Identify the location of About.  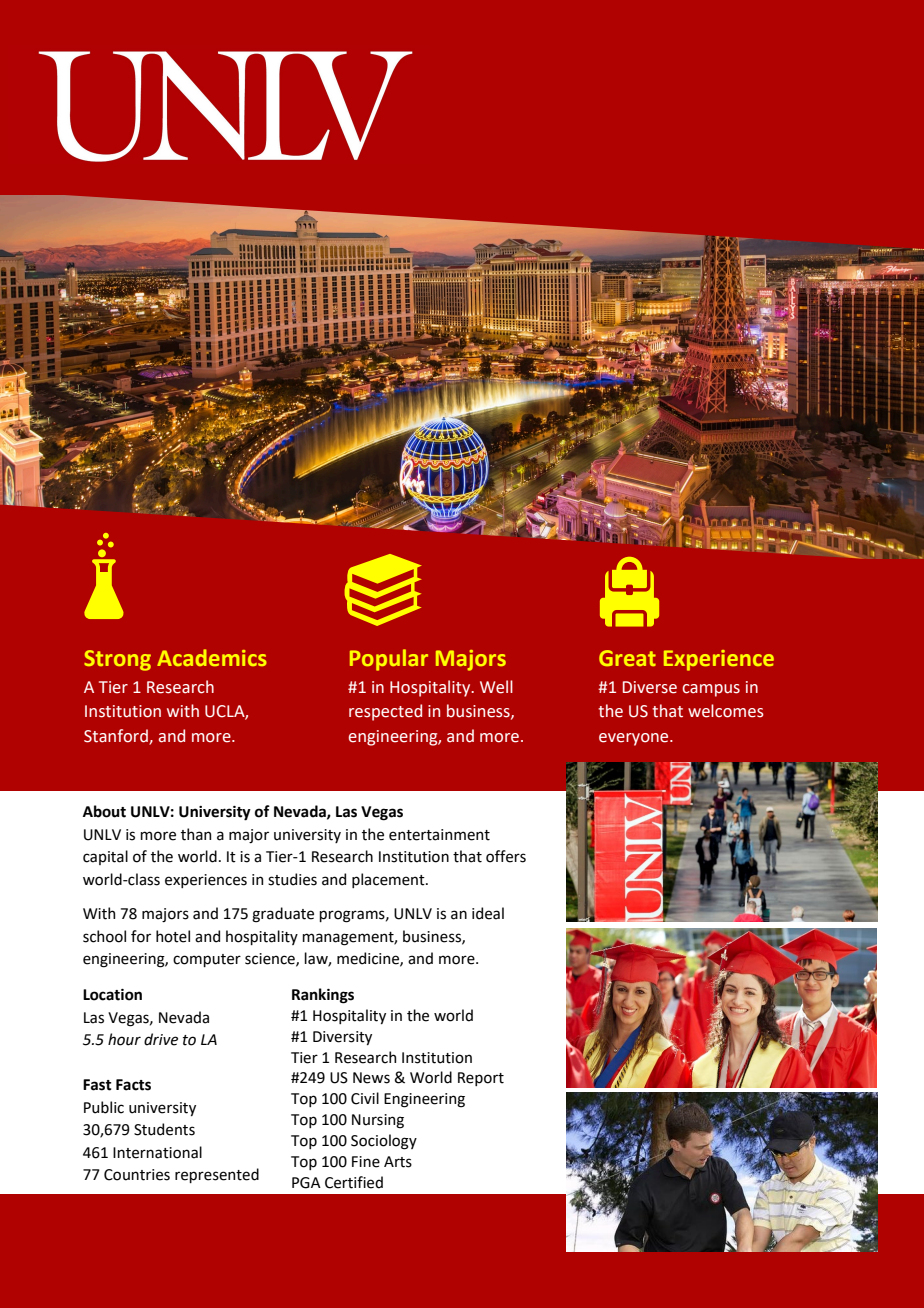
(104, 811).
